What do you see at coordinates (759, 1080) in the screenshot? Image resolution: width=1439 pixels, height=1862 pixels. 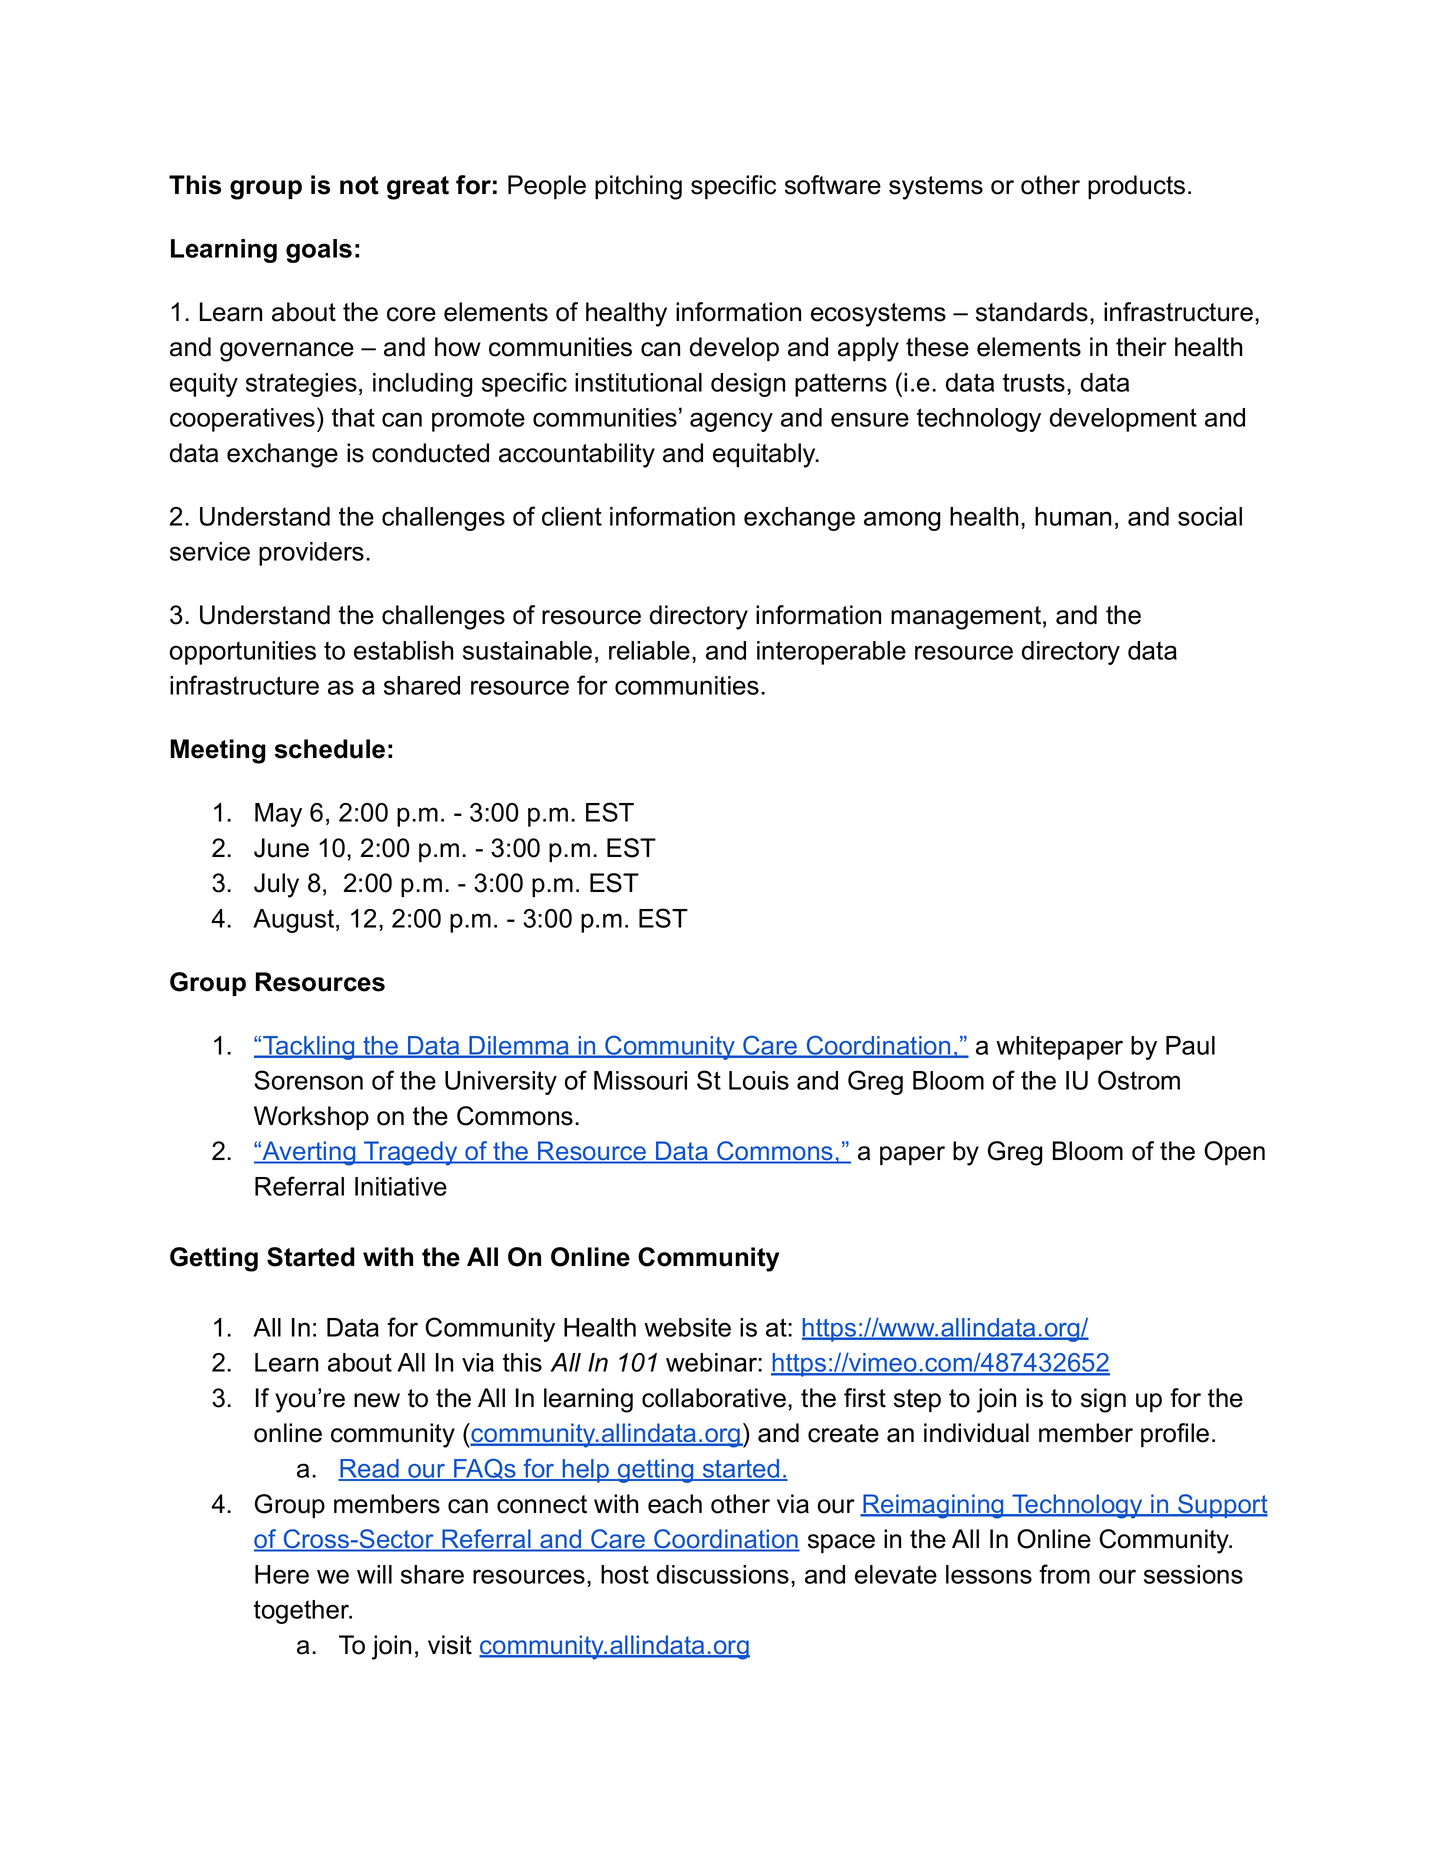 I see `Louis` at bounding box center [759, 1080].
